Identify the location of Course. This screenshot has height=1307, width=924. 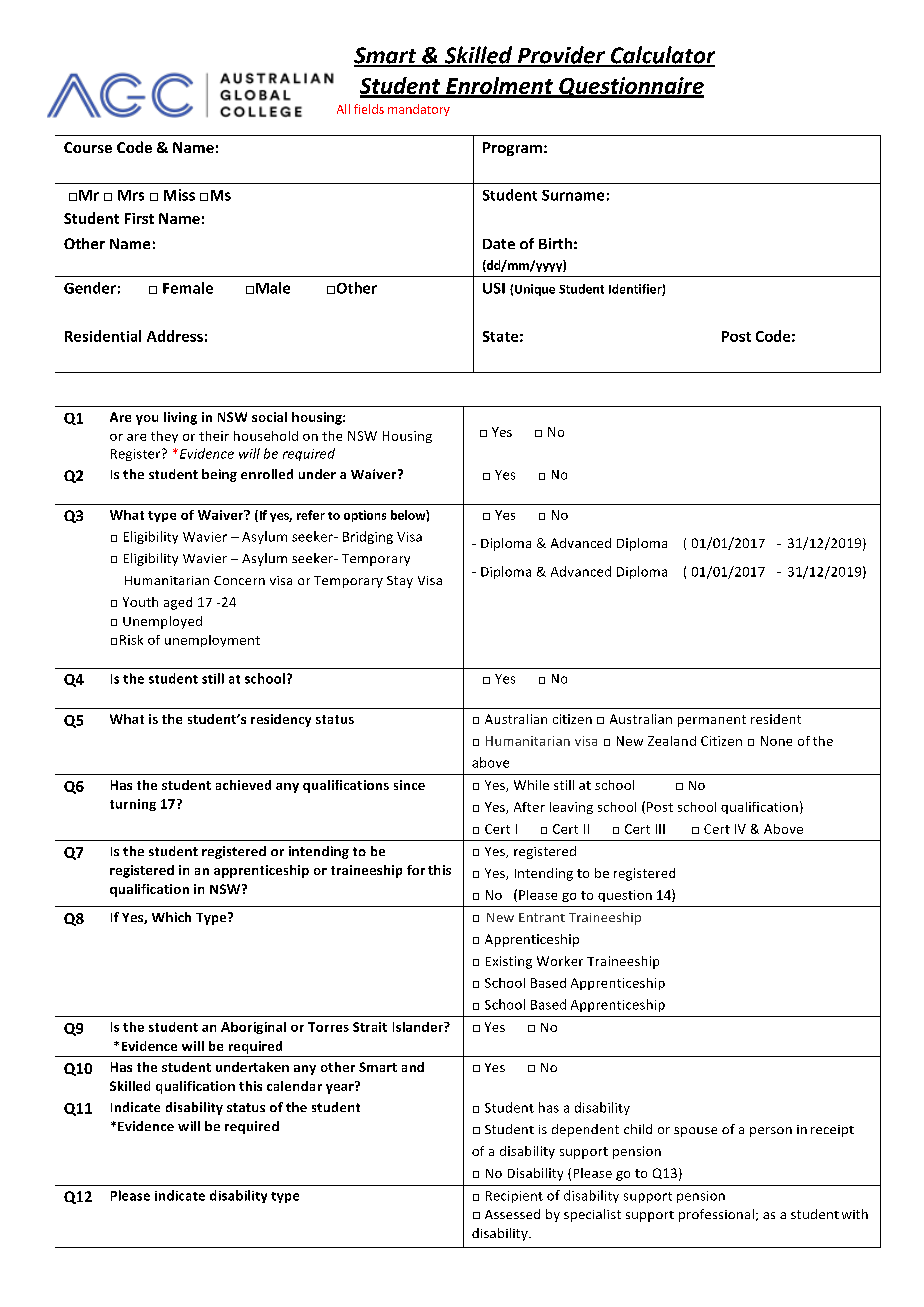
(88, 147).
